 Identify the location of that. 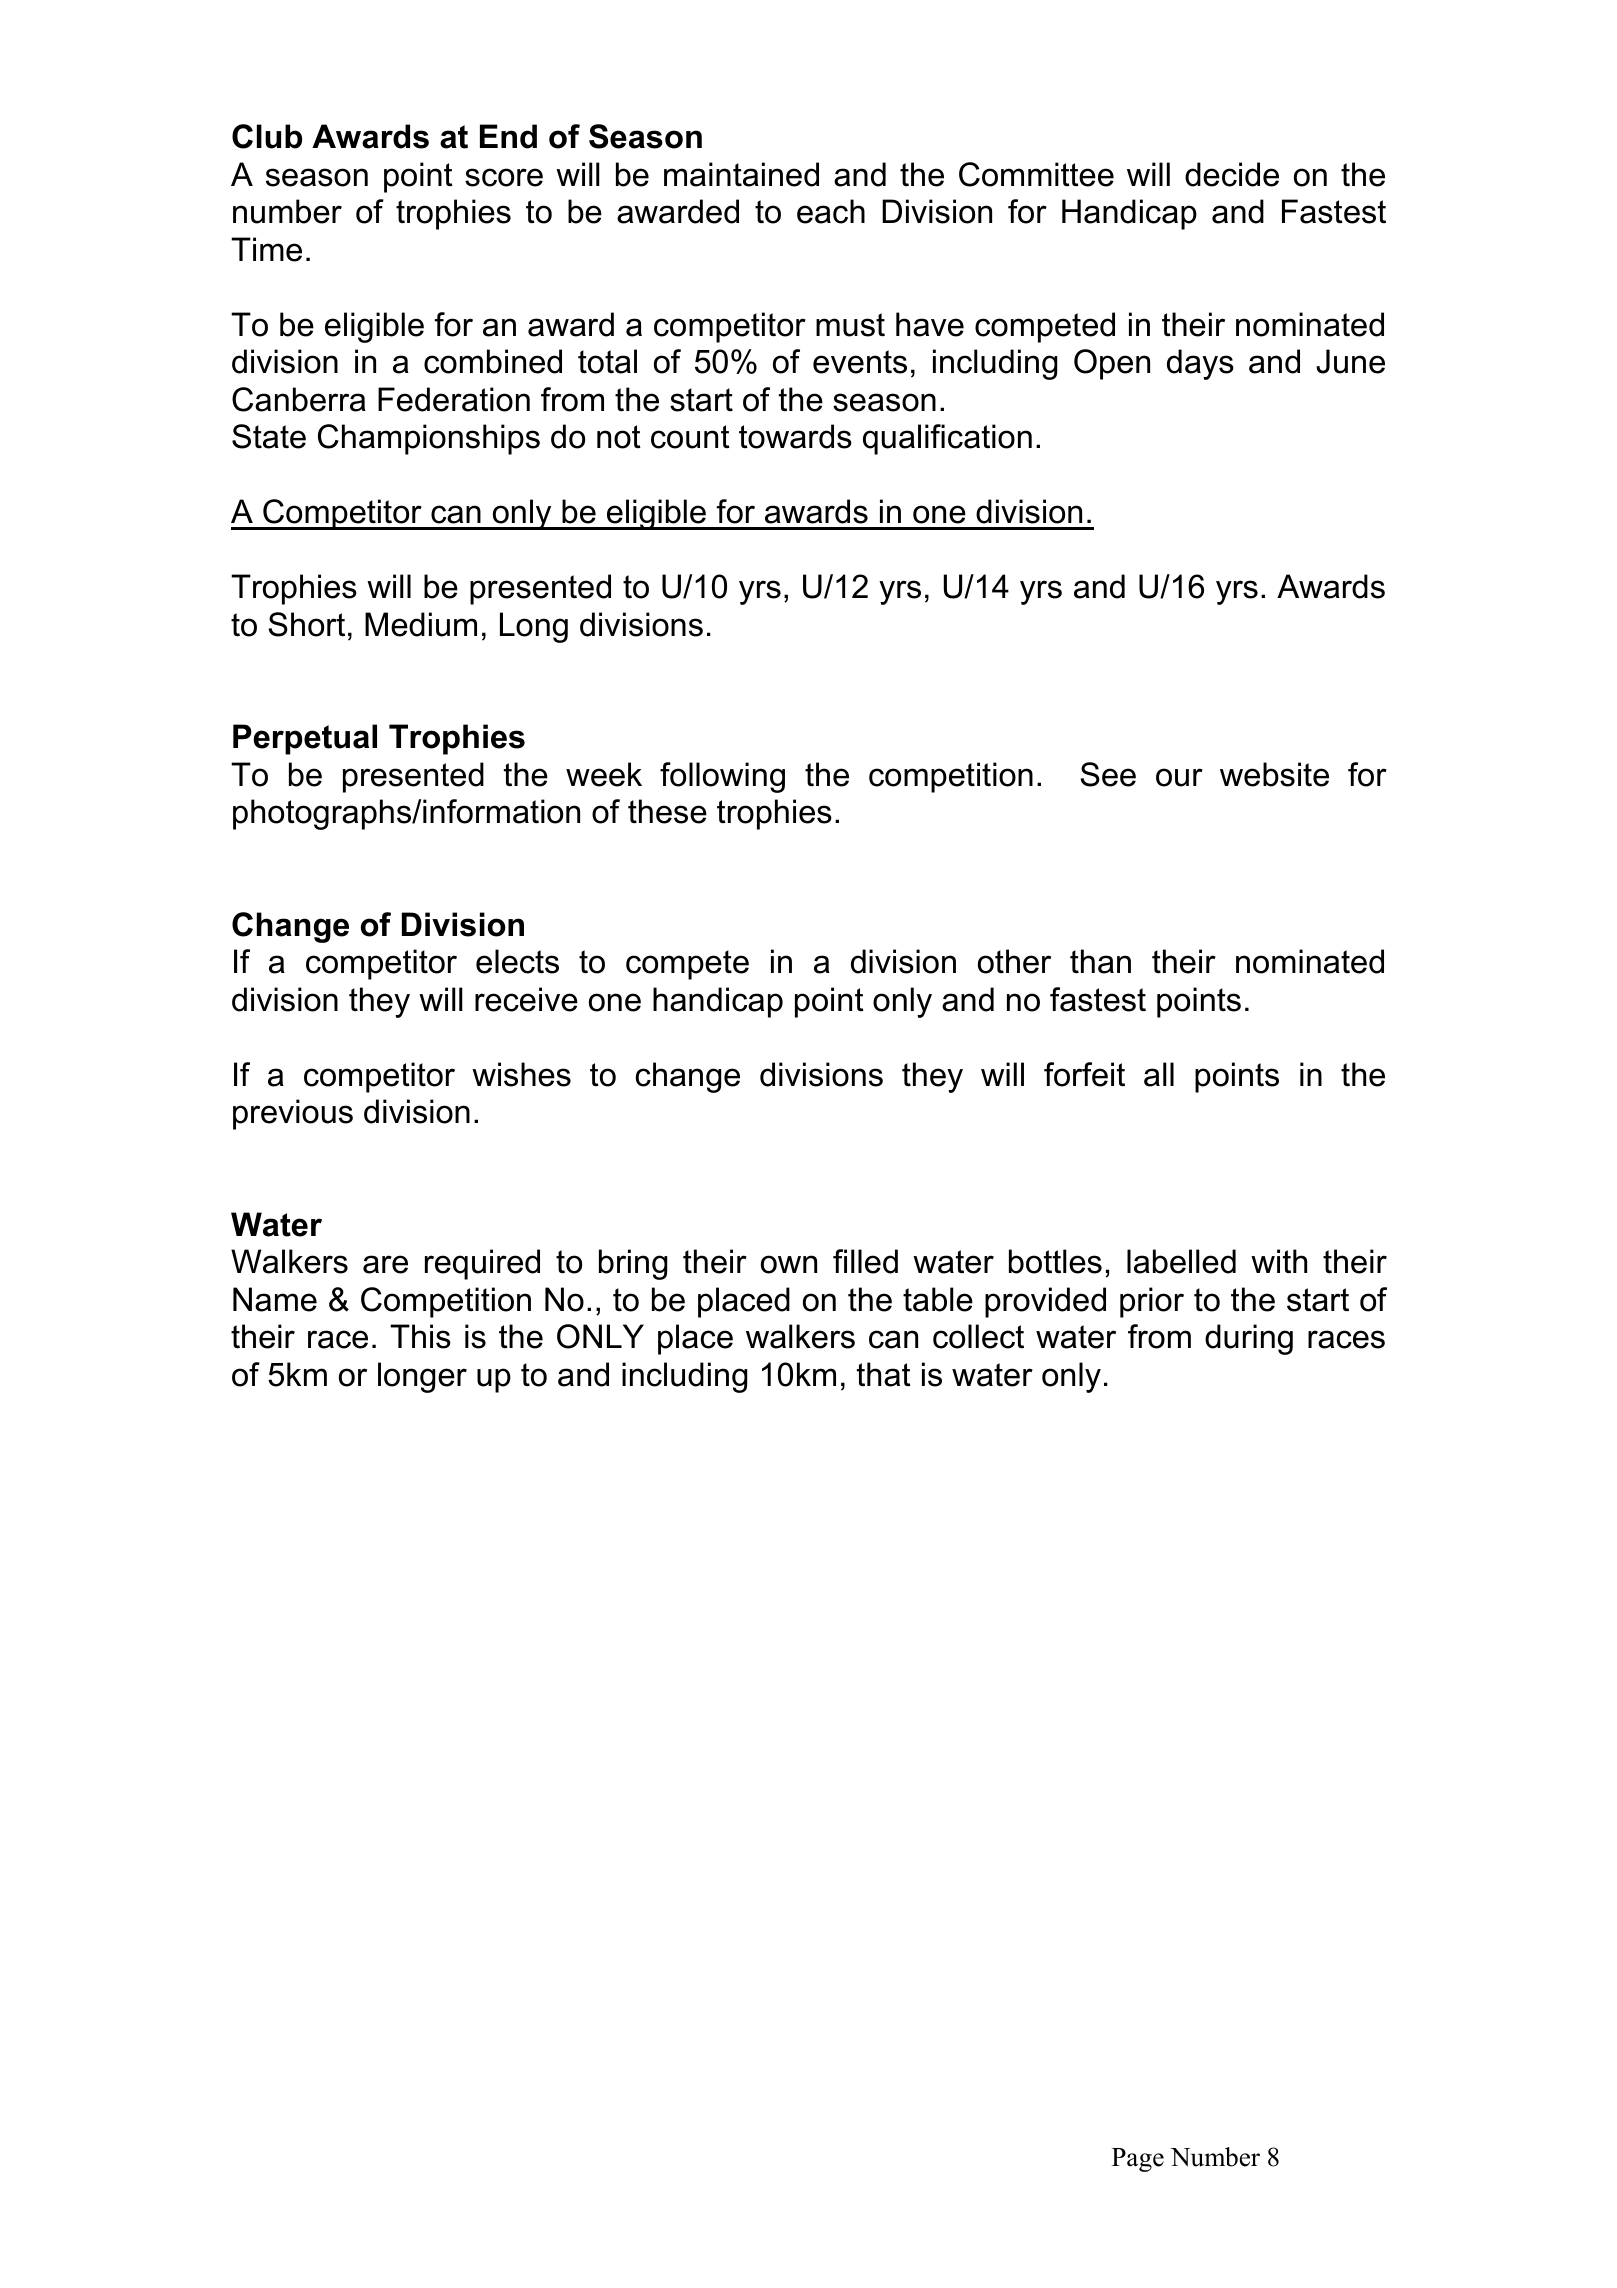
(884, 1374).
